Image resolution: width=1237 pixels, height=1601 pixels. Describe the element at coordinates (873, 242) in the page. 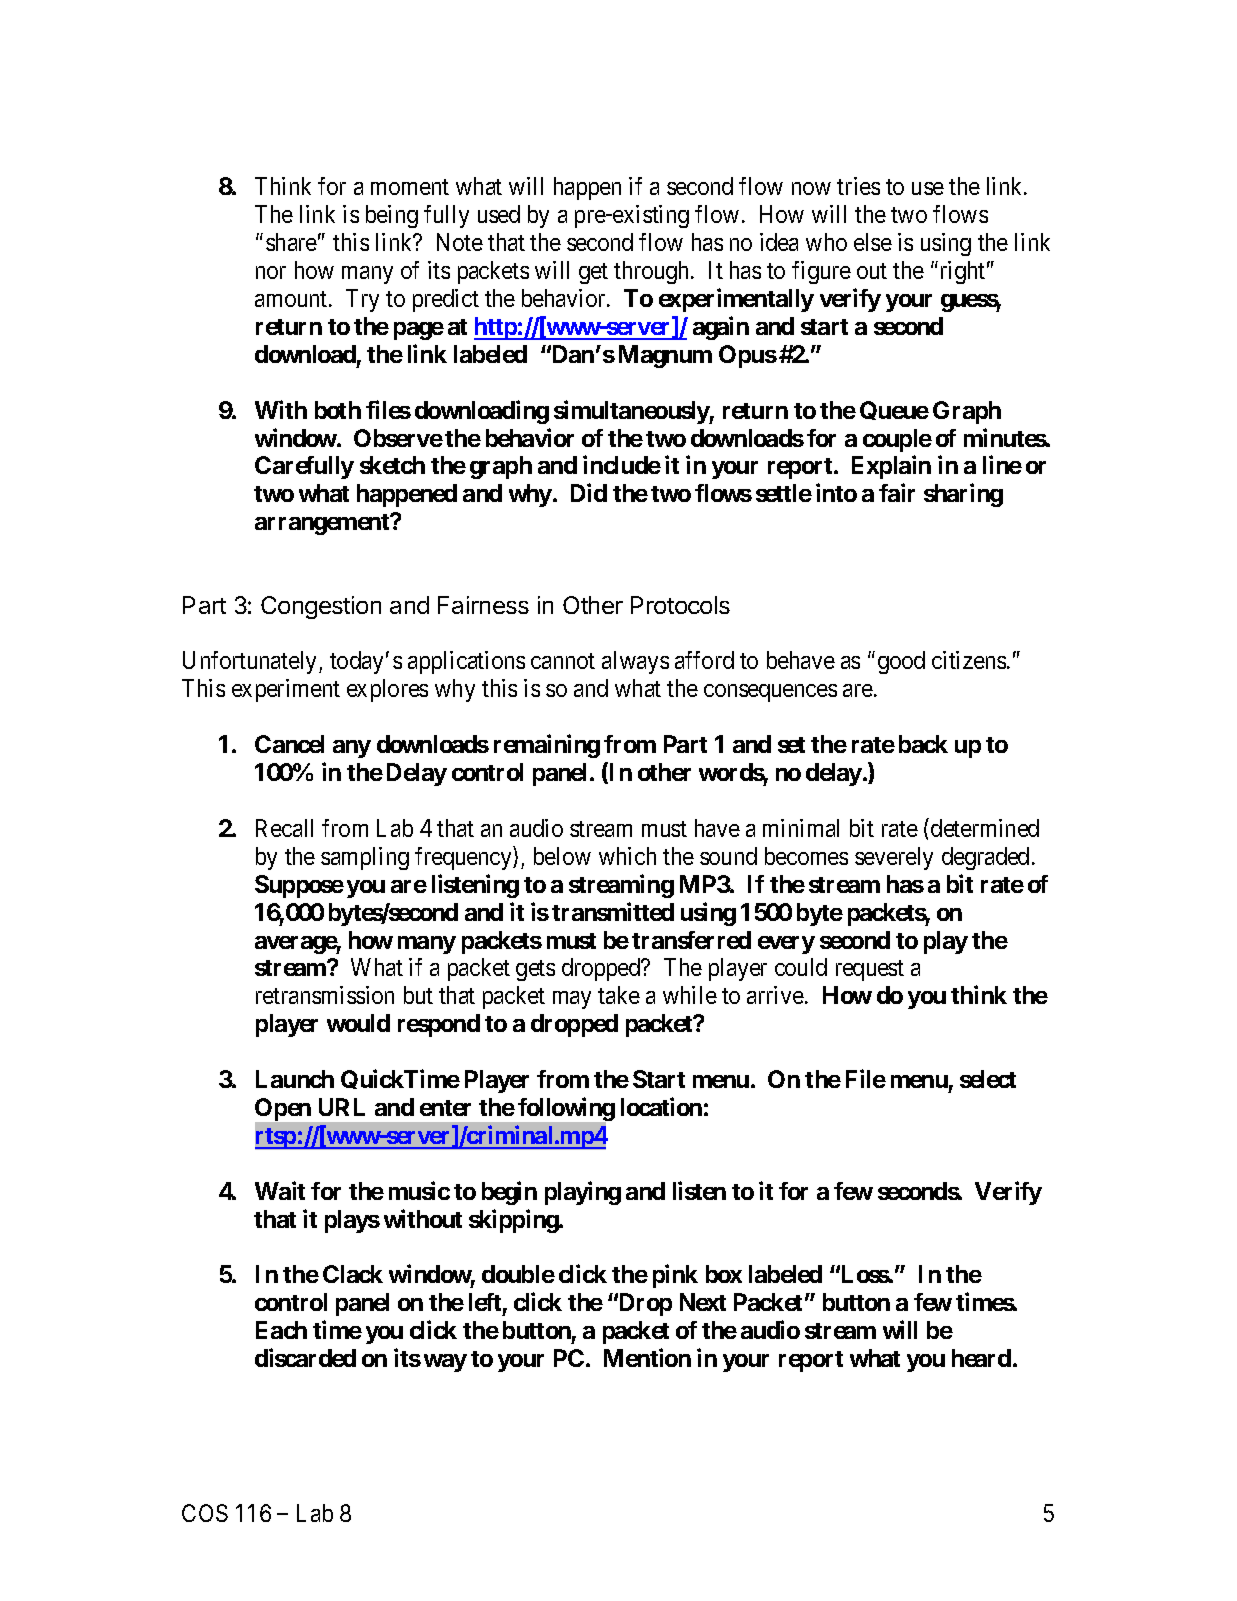

I see `else` at that location.
